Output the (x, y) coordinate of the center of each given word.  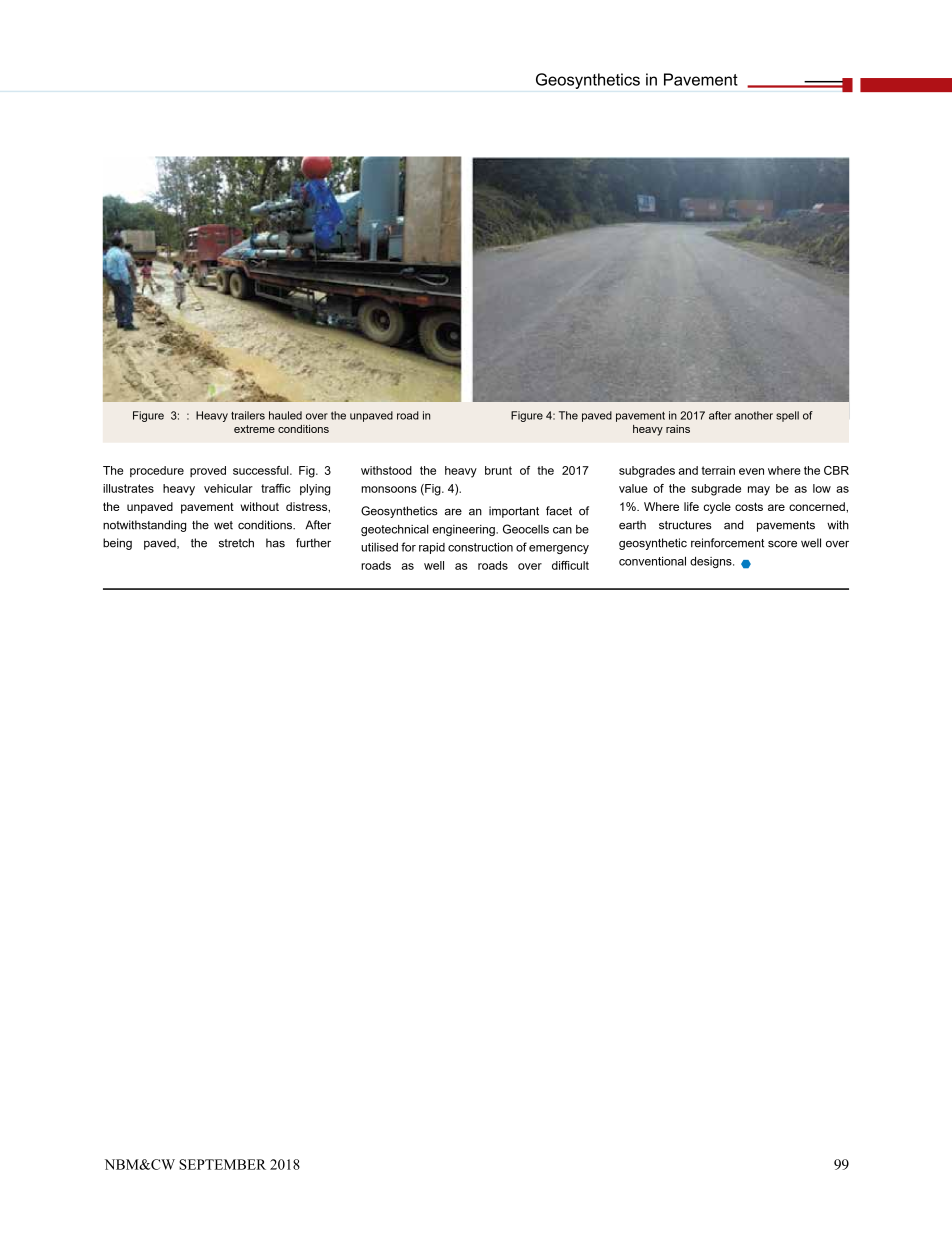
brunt (498, 470)
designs (712, 562)
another (754, 415)
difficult (570, 565)
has (275, 543)
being (117, 544)
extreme (254, 429)
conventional (652, 561)
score (782, 544)
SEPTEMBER (222, 1164)
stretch (236, 543)
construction (480, 547)
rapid (432, 548)
